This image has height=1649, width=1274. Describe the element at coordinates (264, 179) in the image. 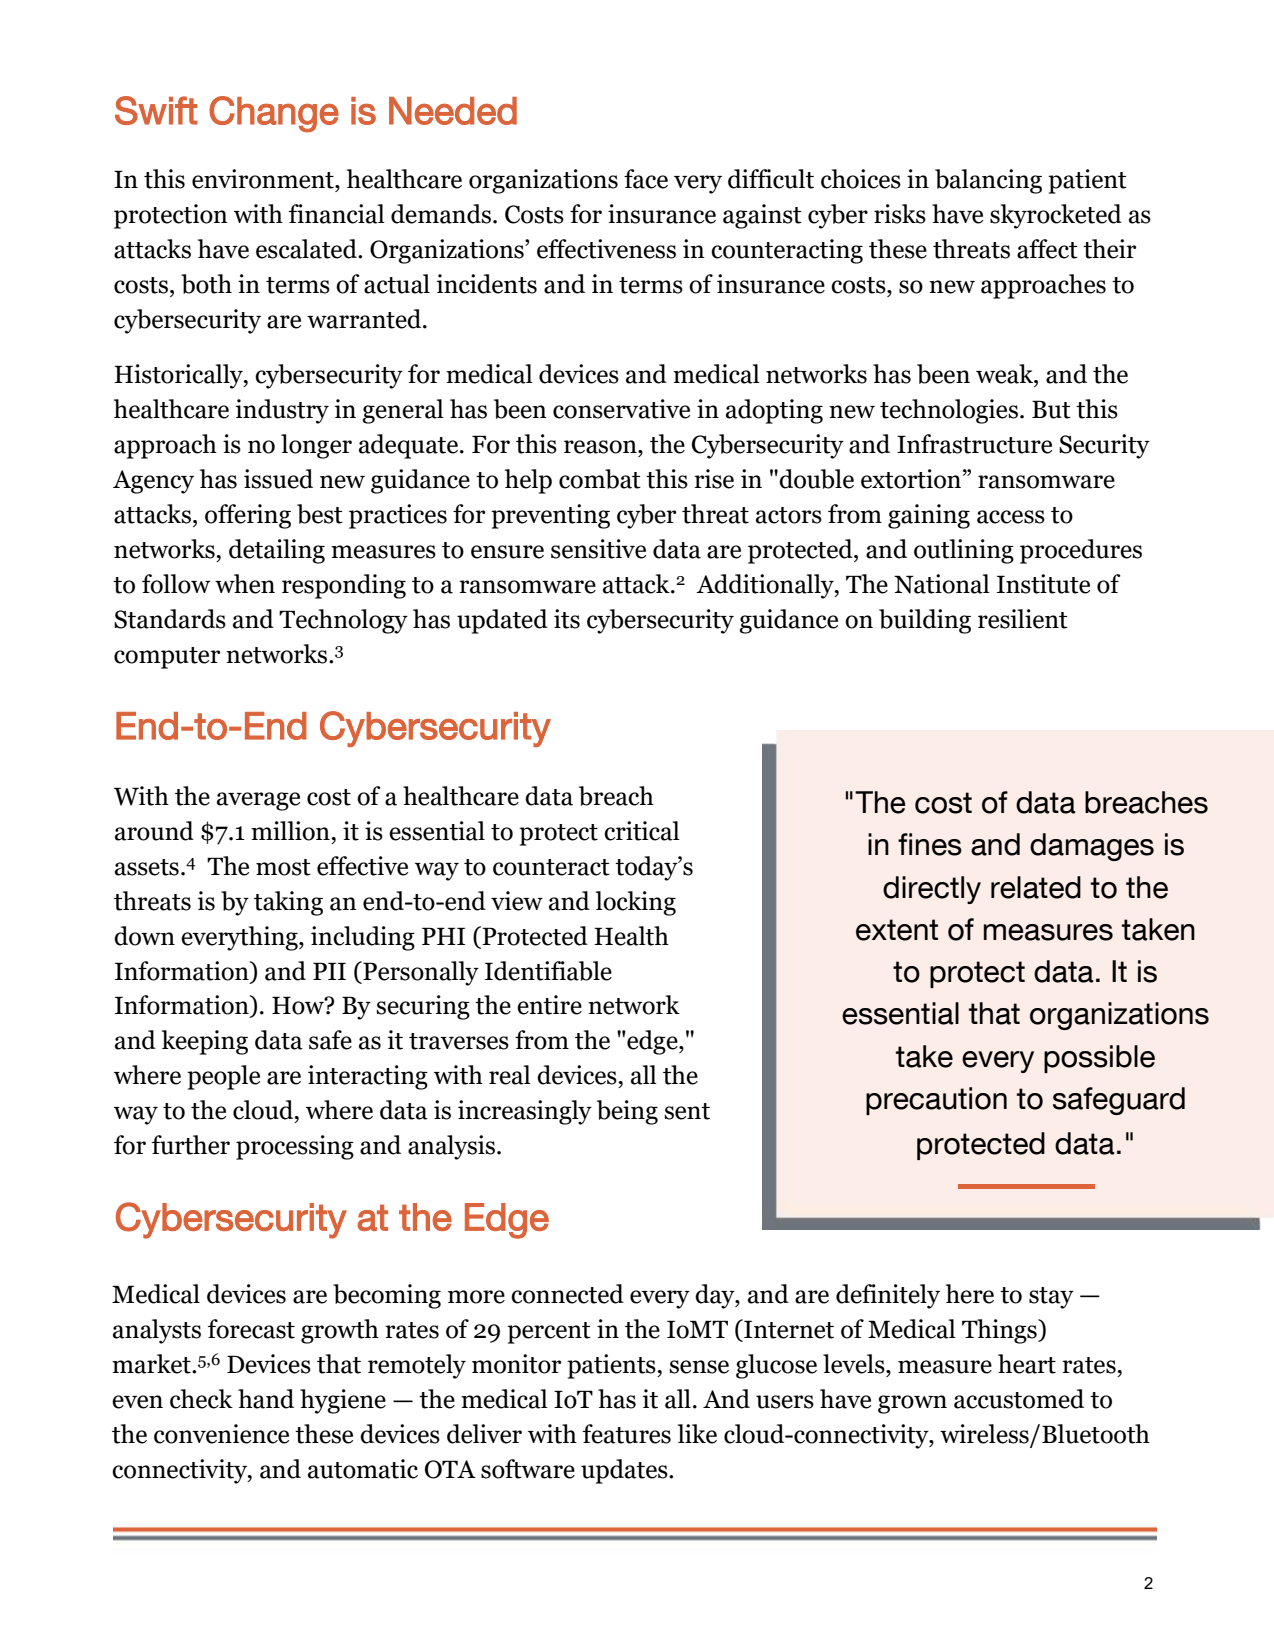

I see `environment` at that location.
